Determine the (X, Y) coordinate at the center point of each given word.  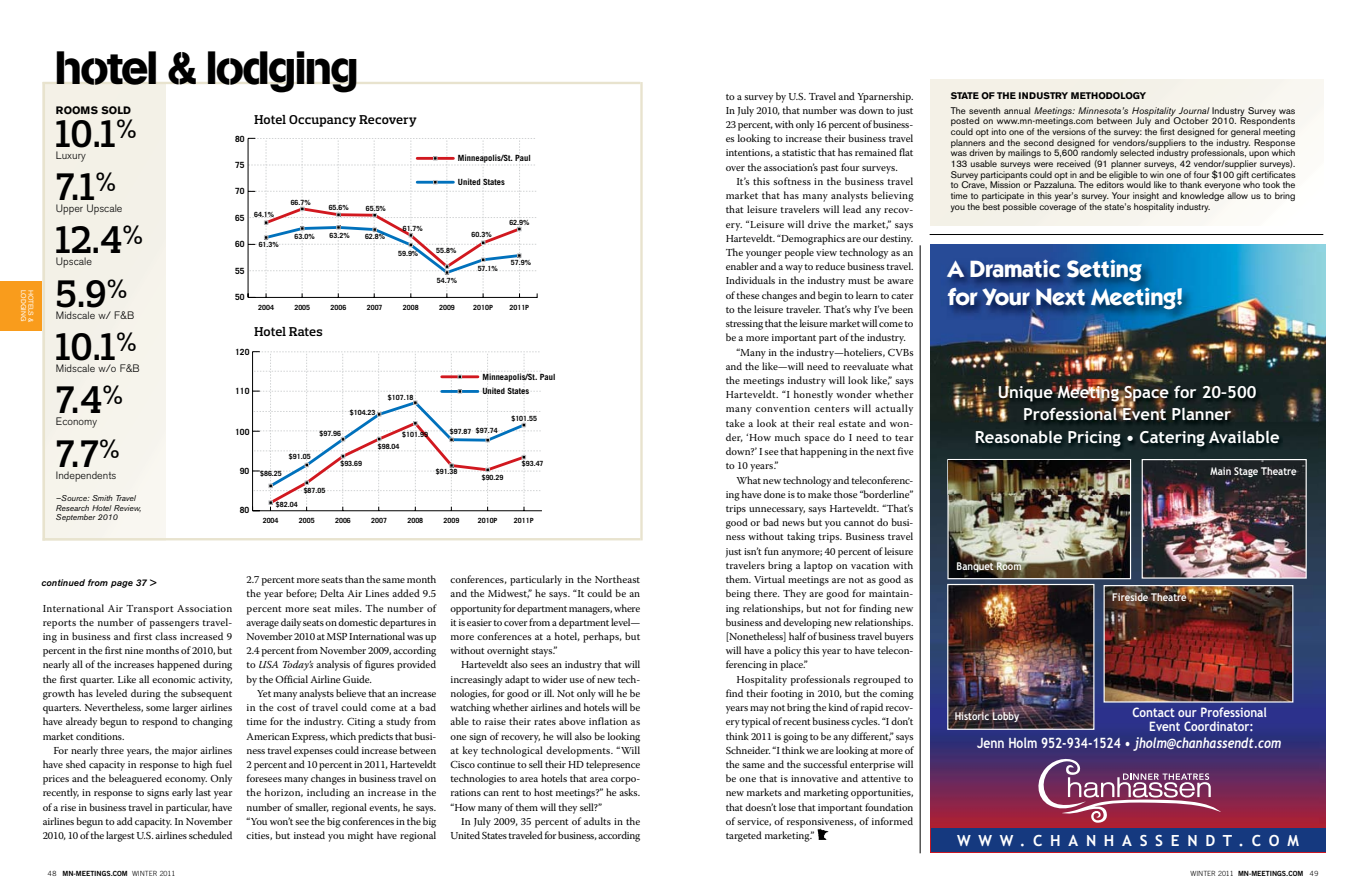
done (775, 494)
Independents (86, 476)
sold (116, 110)
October (1190, 119)
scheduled (210, 835)
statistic (799, 152)
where (627, 608)
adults (597, 821)
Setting (1104, 270)
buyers (899, 637)
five (906, 451)
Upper (69, 209)
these (748, 295)
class (166, 636)
